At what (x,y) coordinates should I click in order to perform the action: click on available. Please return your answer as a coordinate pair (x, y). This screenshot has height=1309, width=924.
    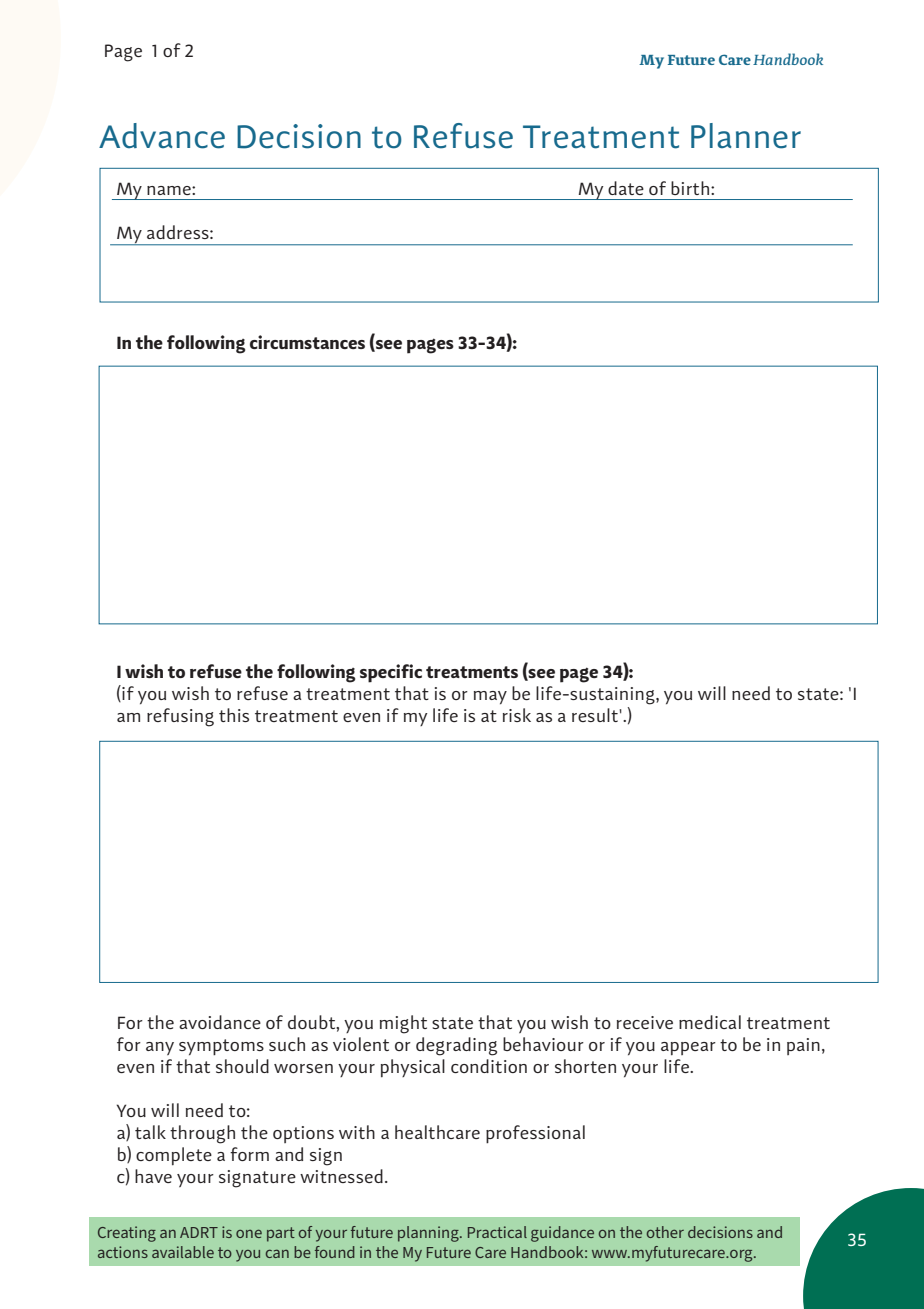
    Looking at the image, I should click on (183, 1252).
